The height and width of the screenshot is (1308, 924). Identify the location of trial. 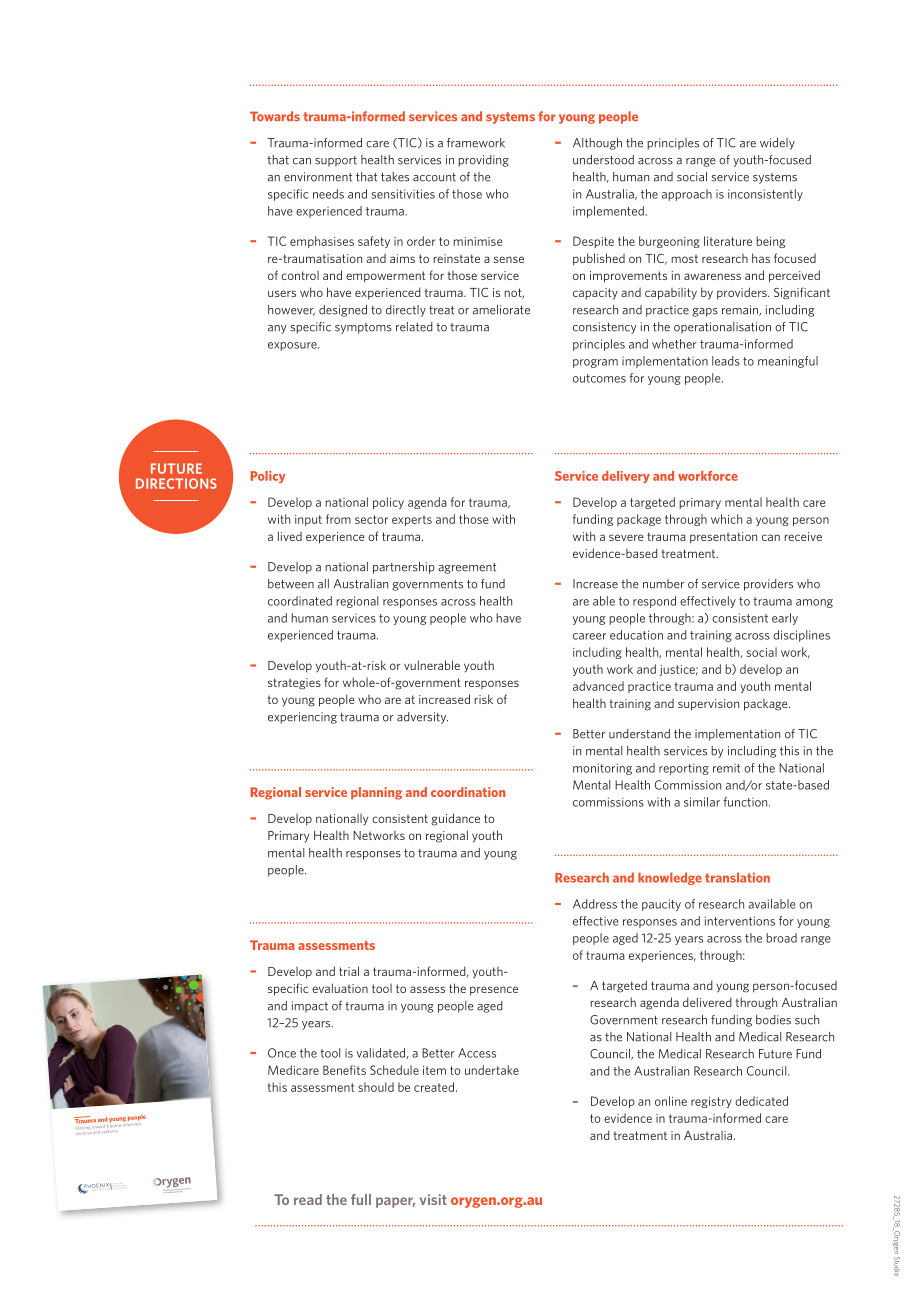
(349, 971).
